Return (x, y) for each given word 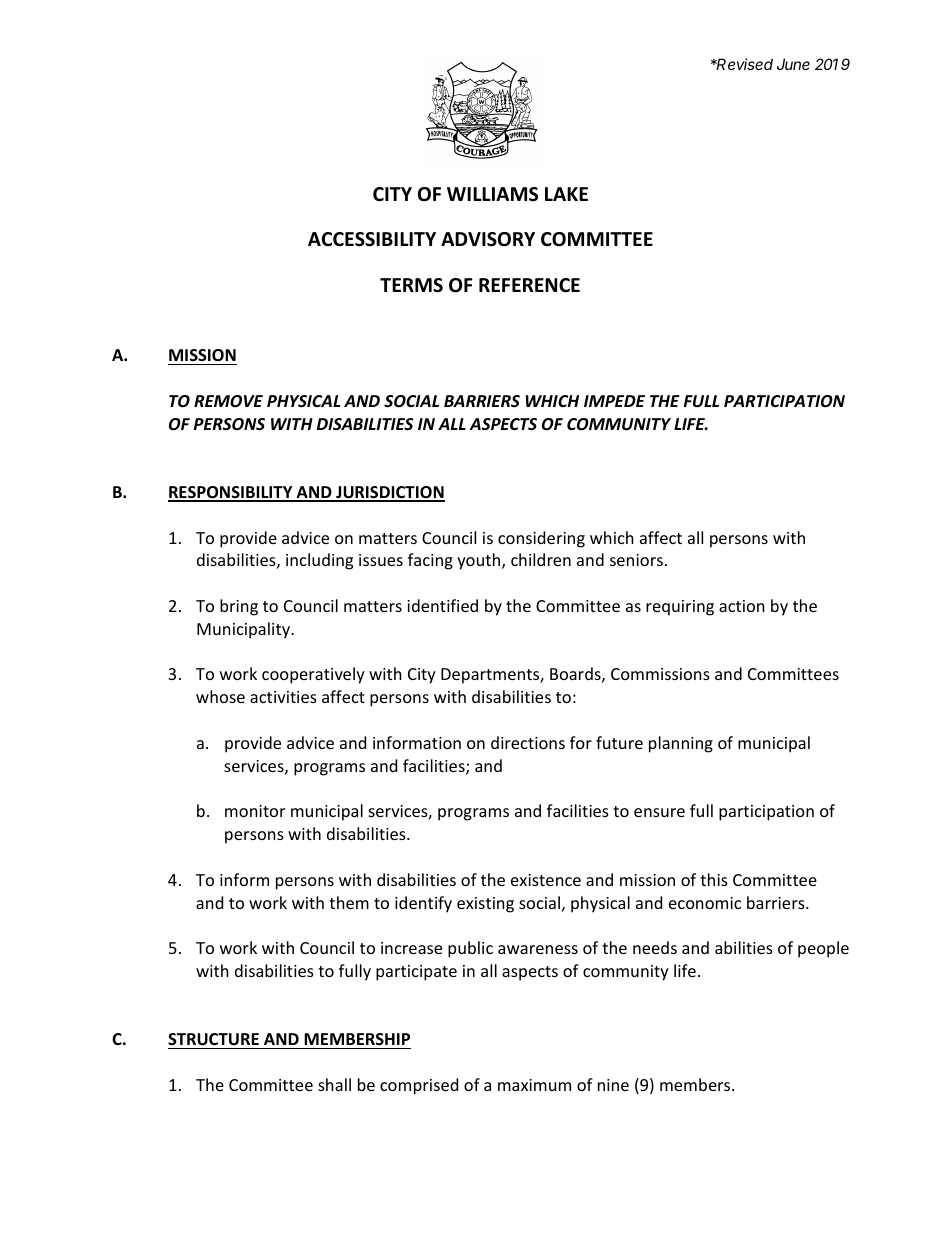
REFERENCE (529, 285)
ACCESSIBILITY (372, 239)
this (714, 879)
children (541, 559)
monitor (255, 811)
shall (334, 1084)
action (742, 606)
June (793, 64)
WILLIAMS (492, 194)
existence (546, 880)
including (319, 561)
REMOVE (228, 401)
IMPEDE (614, 401)
